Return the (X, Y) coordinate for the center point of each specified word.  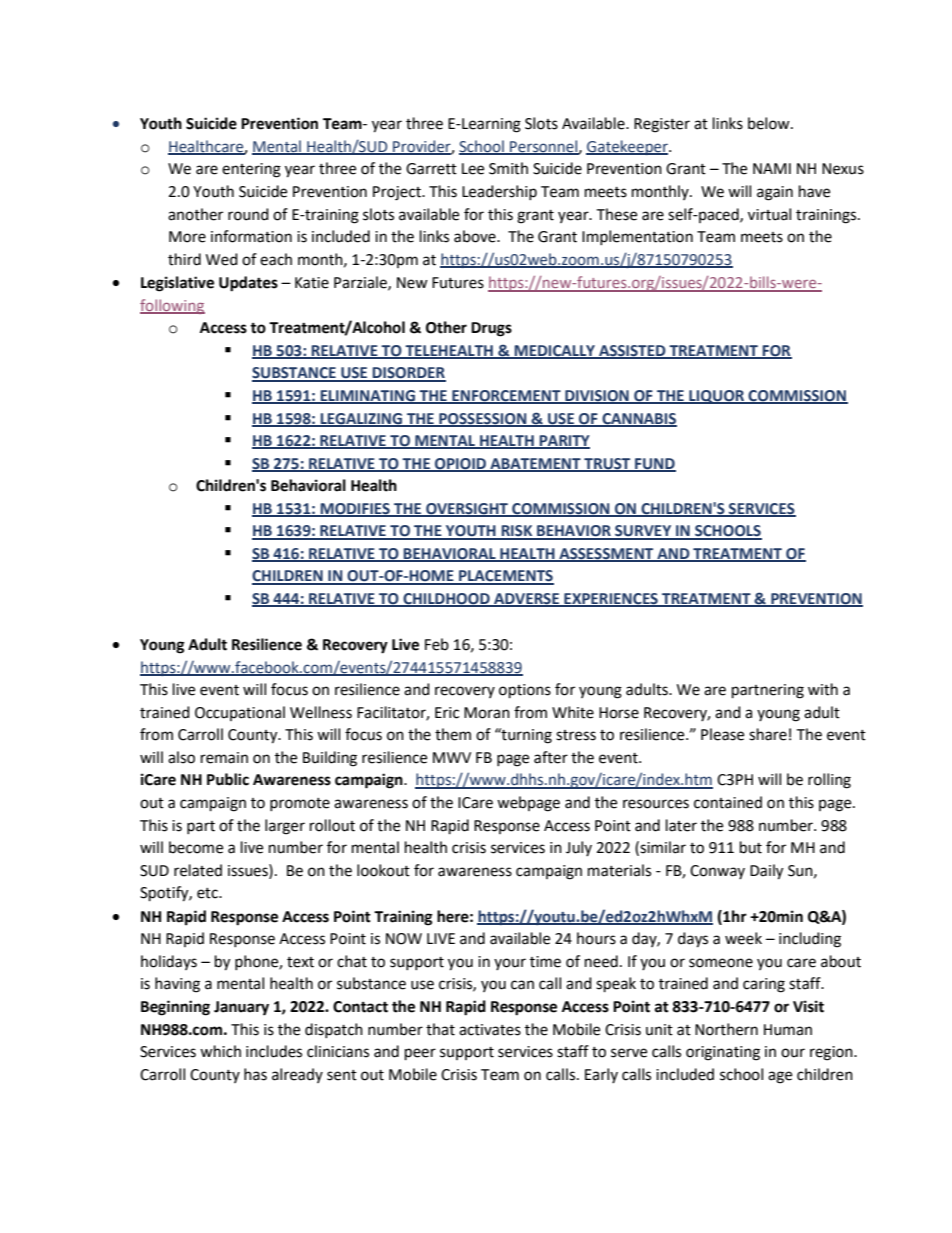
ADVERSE (527, 600)
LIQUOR (717, 397)
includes (274, 1051)
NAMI (772, 168)
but (751, 847)
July (579, 848)
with (823, 689)
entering (251, 170)
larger (285, 827)
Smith (508, 168)
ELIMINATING (368, 397)
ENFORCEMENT (506, 397)
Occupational (240, 713)
